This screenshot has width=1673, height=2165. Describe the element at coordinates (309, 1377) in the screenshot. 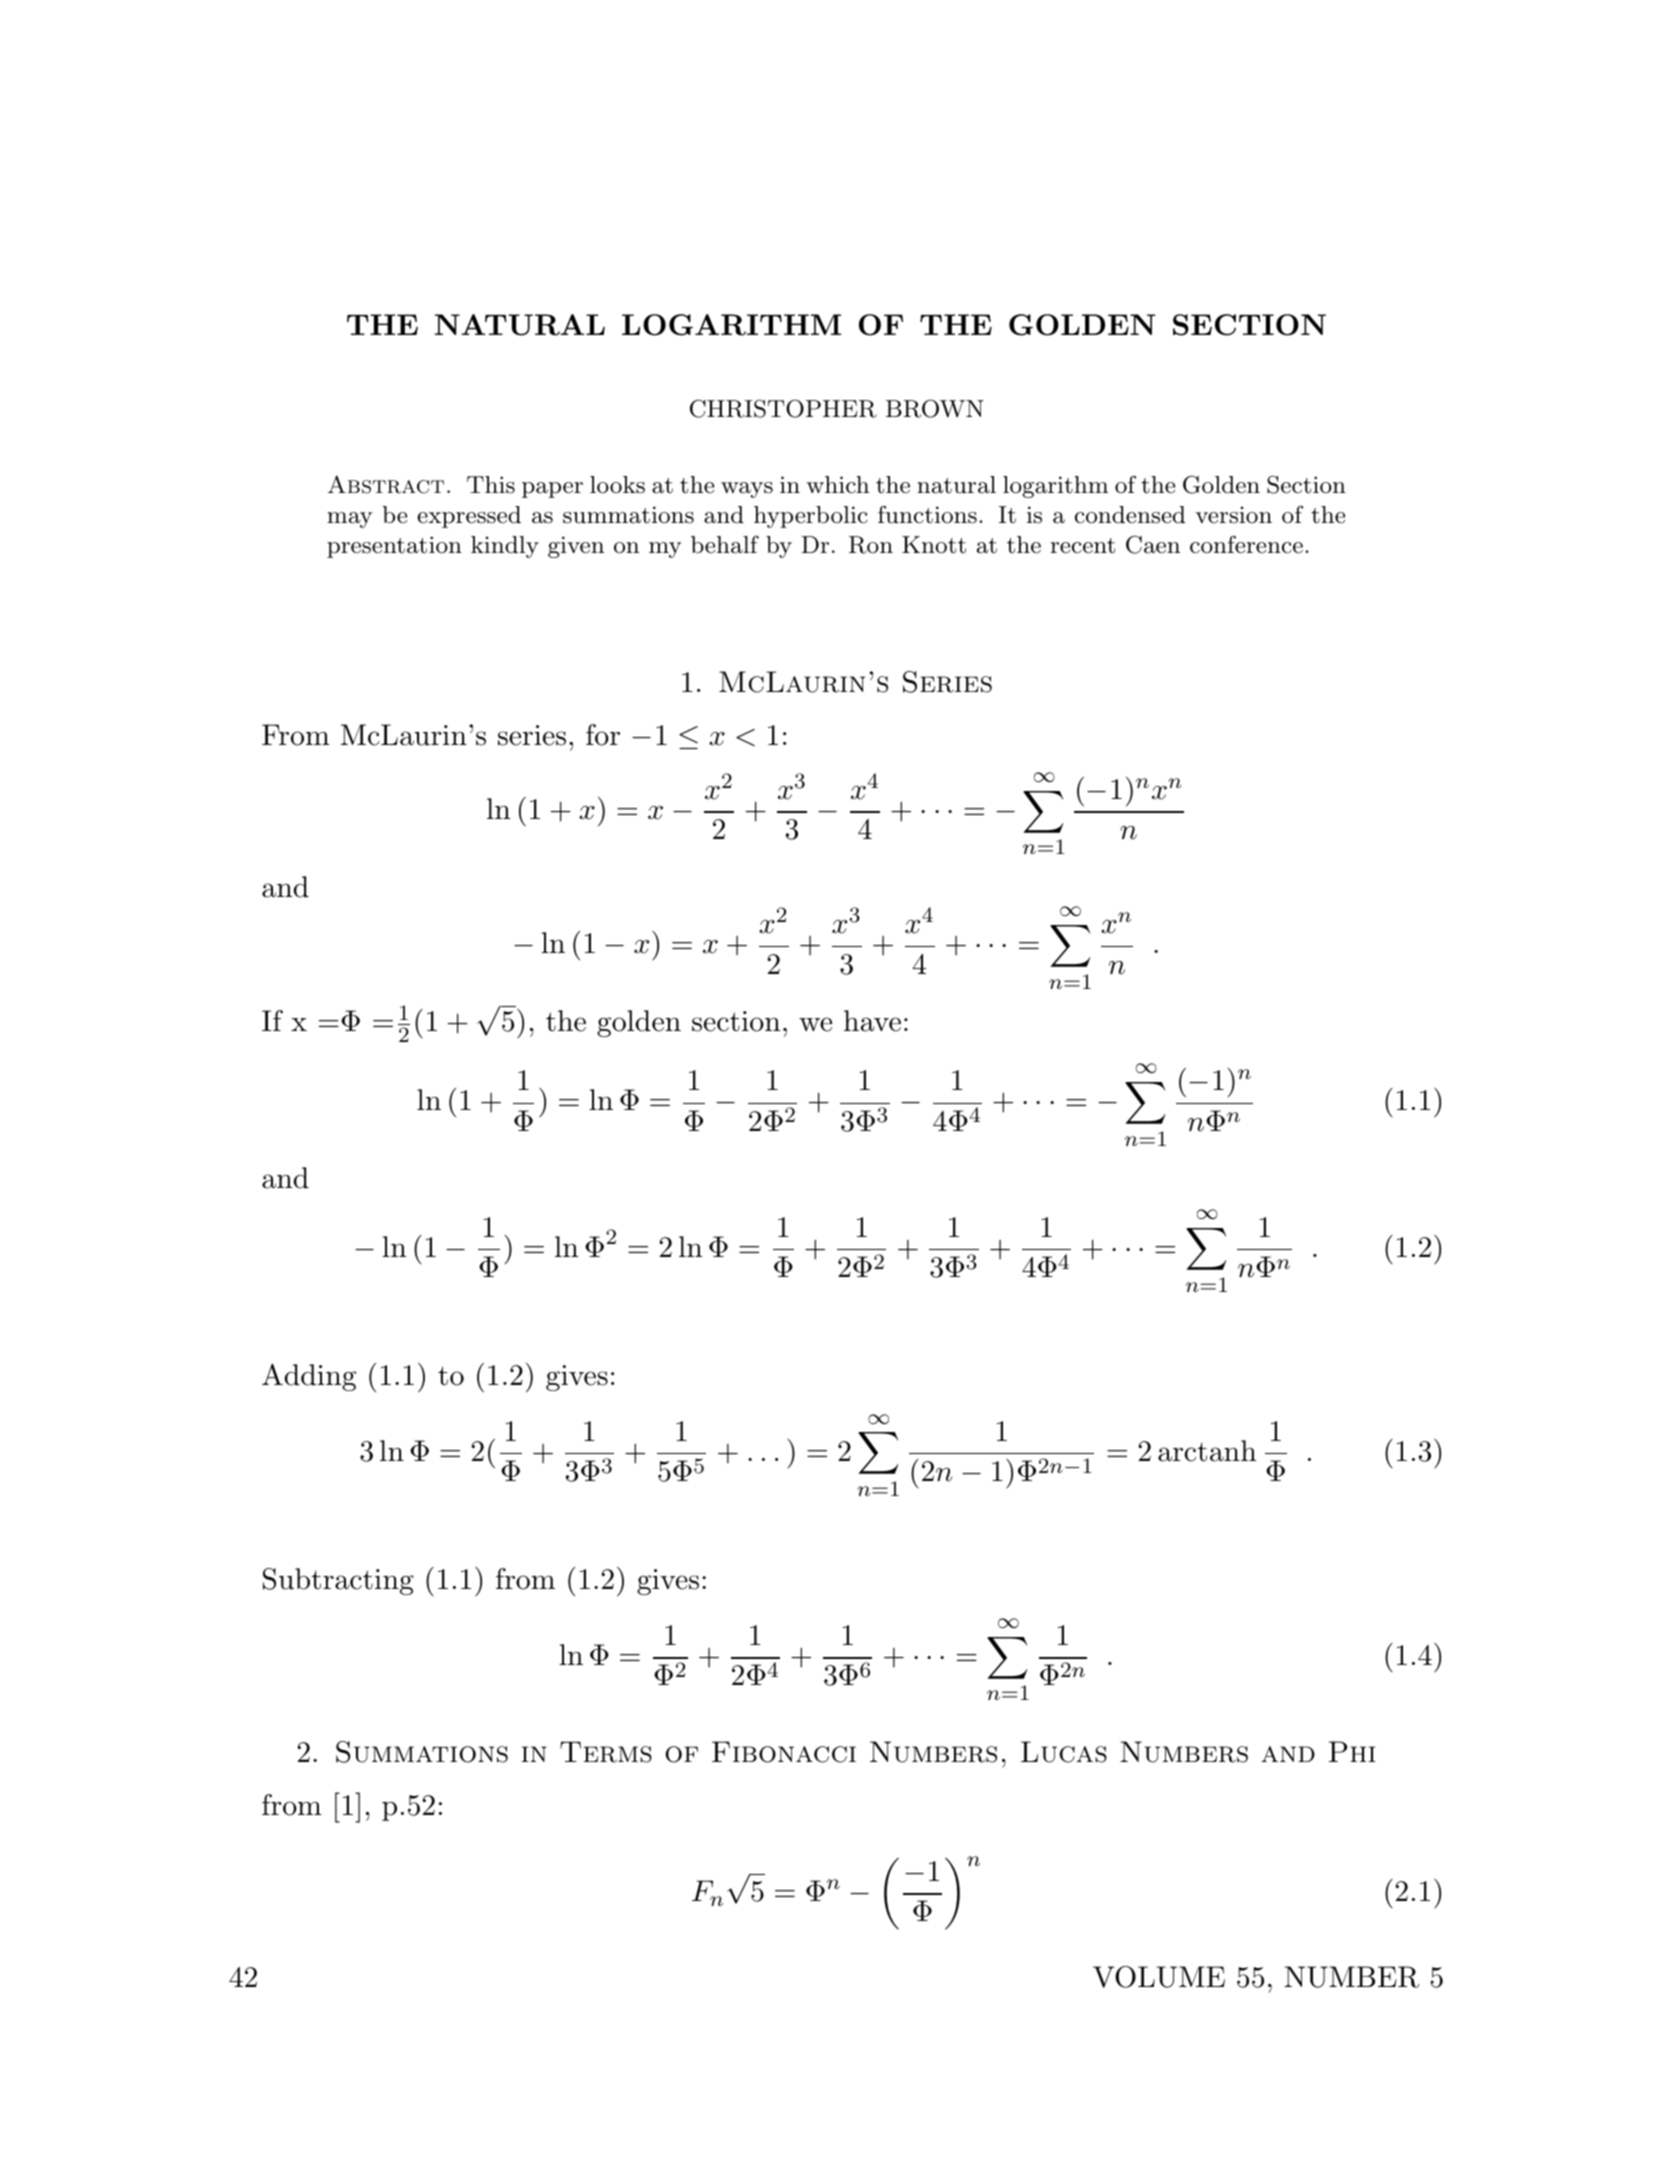

I see `Adding` at that location.
